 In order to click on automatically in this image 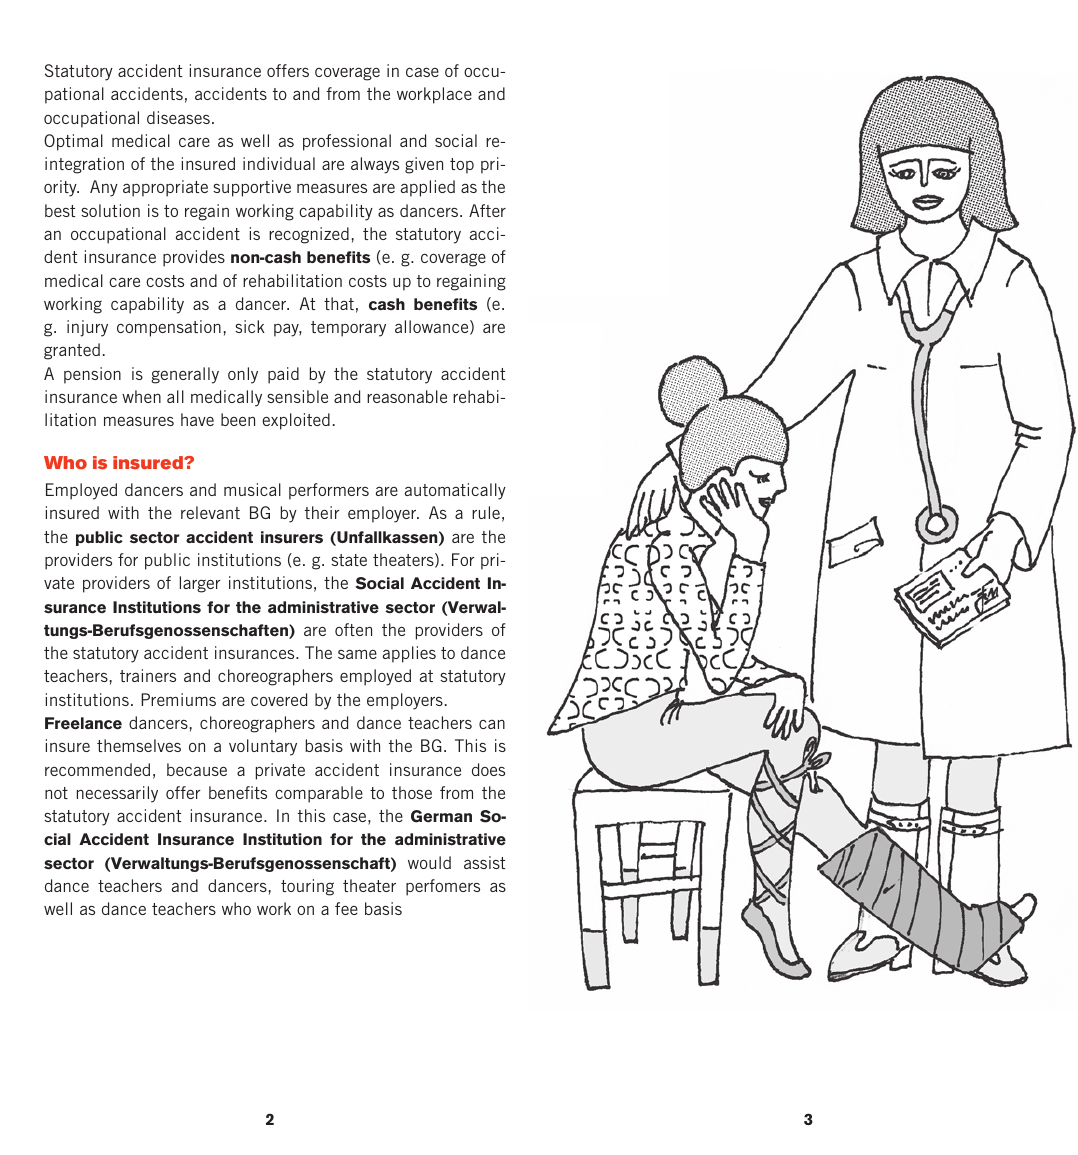, I will do `click(455, 491)`.
